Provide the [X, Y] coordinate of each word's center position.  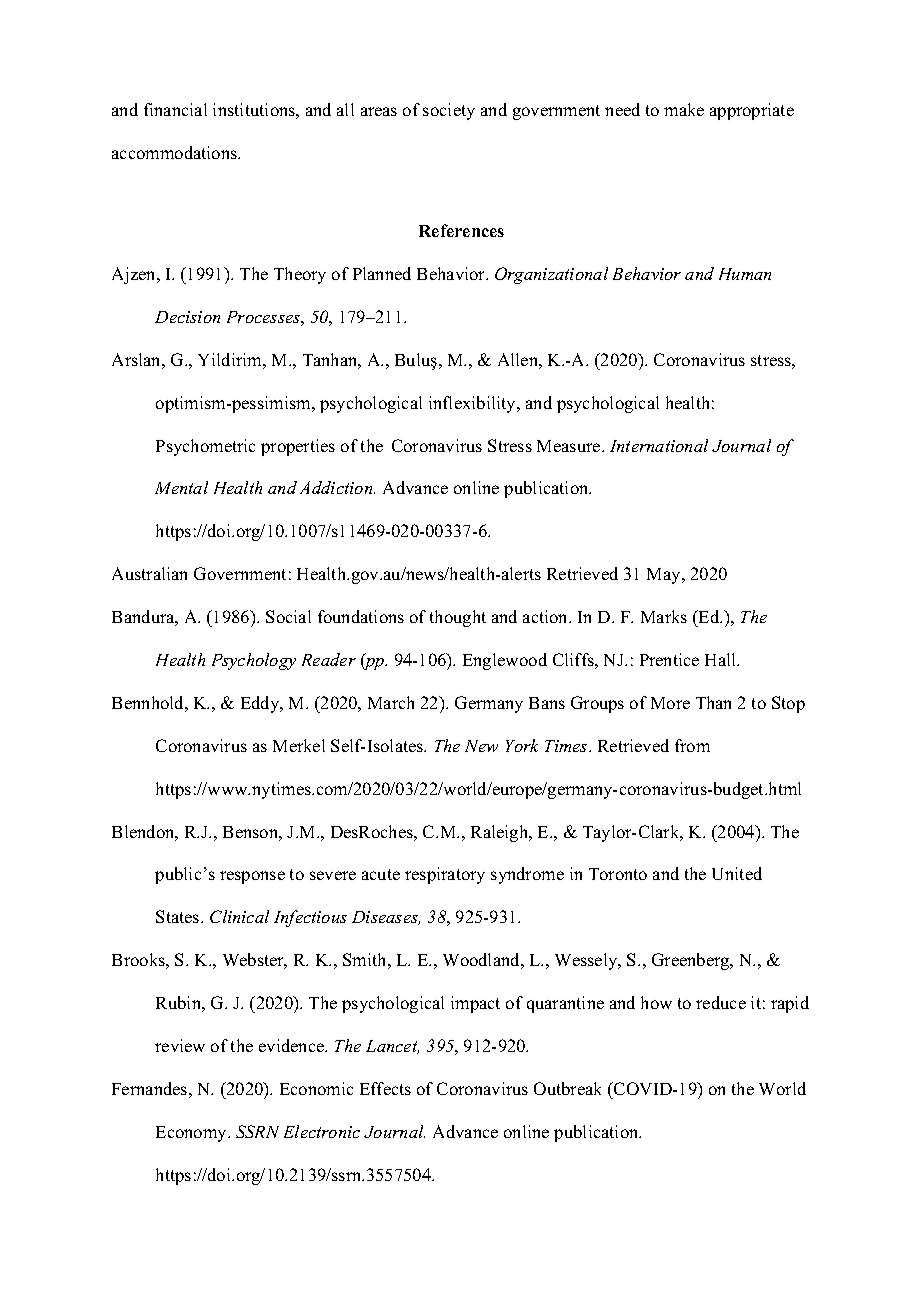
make [684, 109]
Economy [192, 1134]
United [737, 873]
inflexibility [474, 404]
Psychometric [205, 447]
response [252, 877]
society [449, 111]
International [659, 445]
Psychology [254, 661]
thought [458, 618]
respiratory [445, 875]
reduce [721, 1002]
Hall [722, 659]
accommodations [176, 152]
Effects [385, 1088]
